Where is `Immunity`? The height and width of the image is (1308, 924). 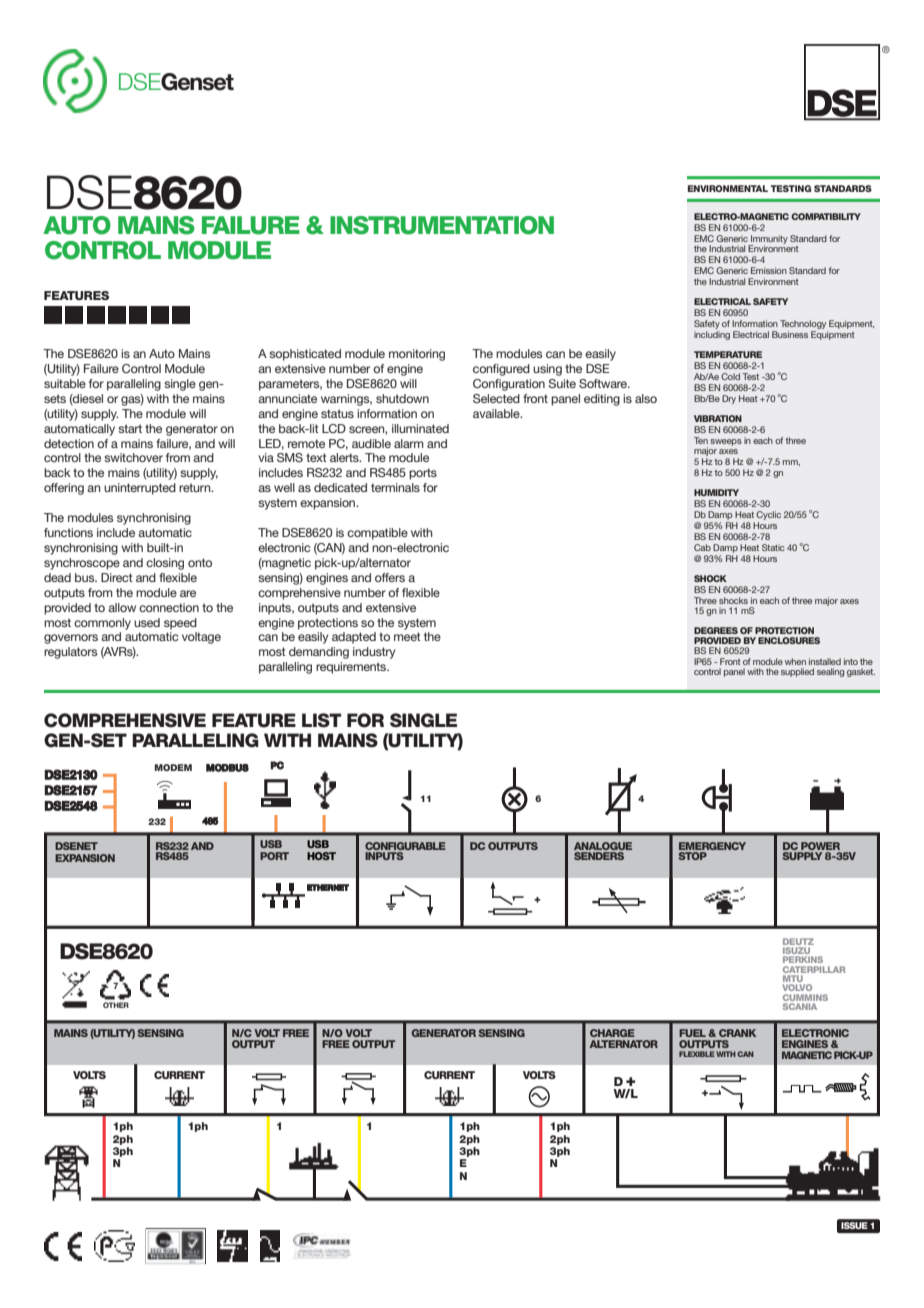 Immunity is located at coordinates (768, 240).
